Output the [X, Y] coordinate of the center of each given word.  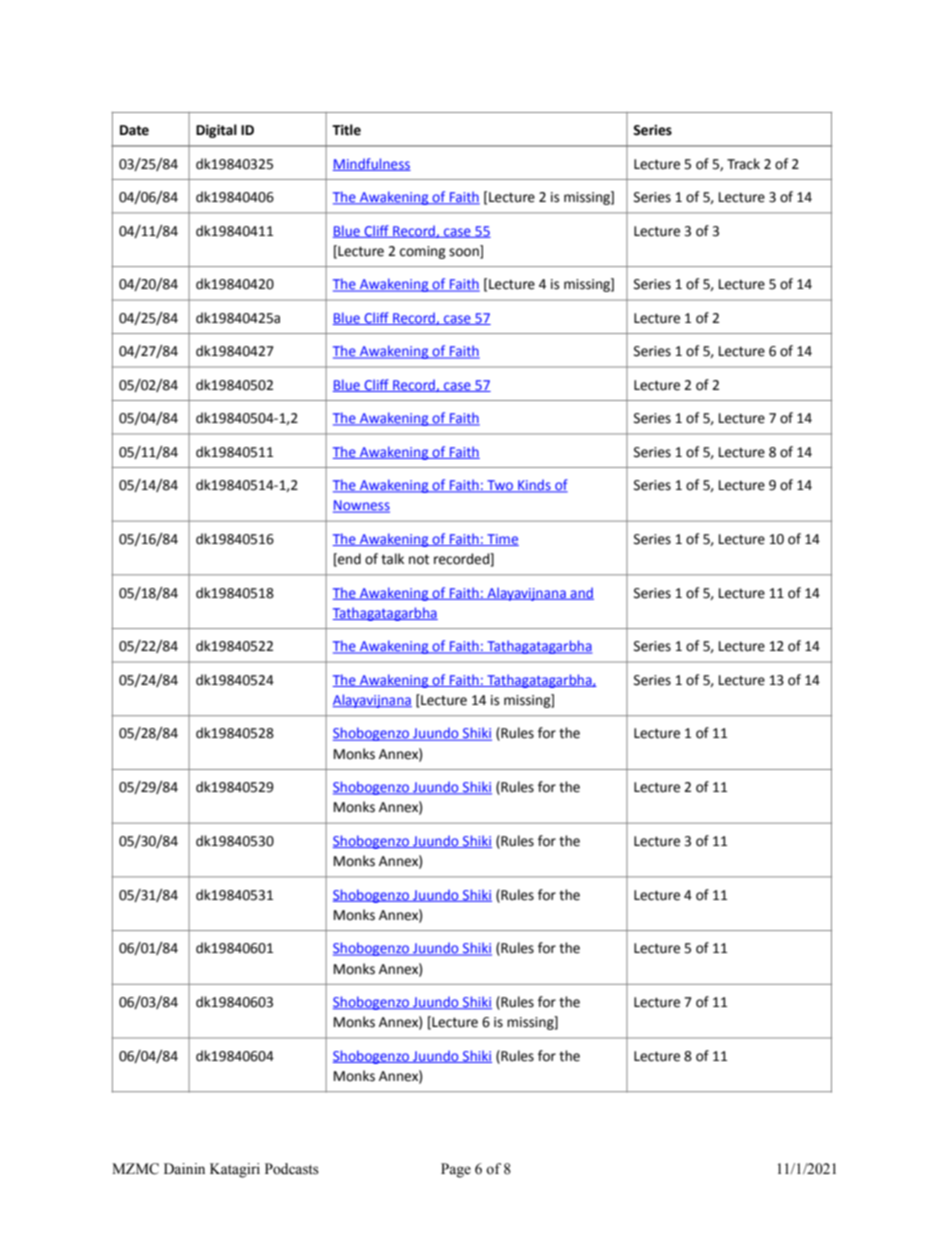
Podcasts [292, 1169]
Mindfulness [372, 164]
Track [743, 164]
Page [456, 1170]
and [581, 593]
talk [392, 559]
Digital [216, 131]
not [419, 559]
